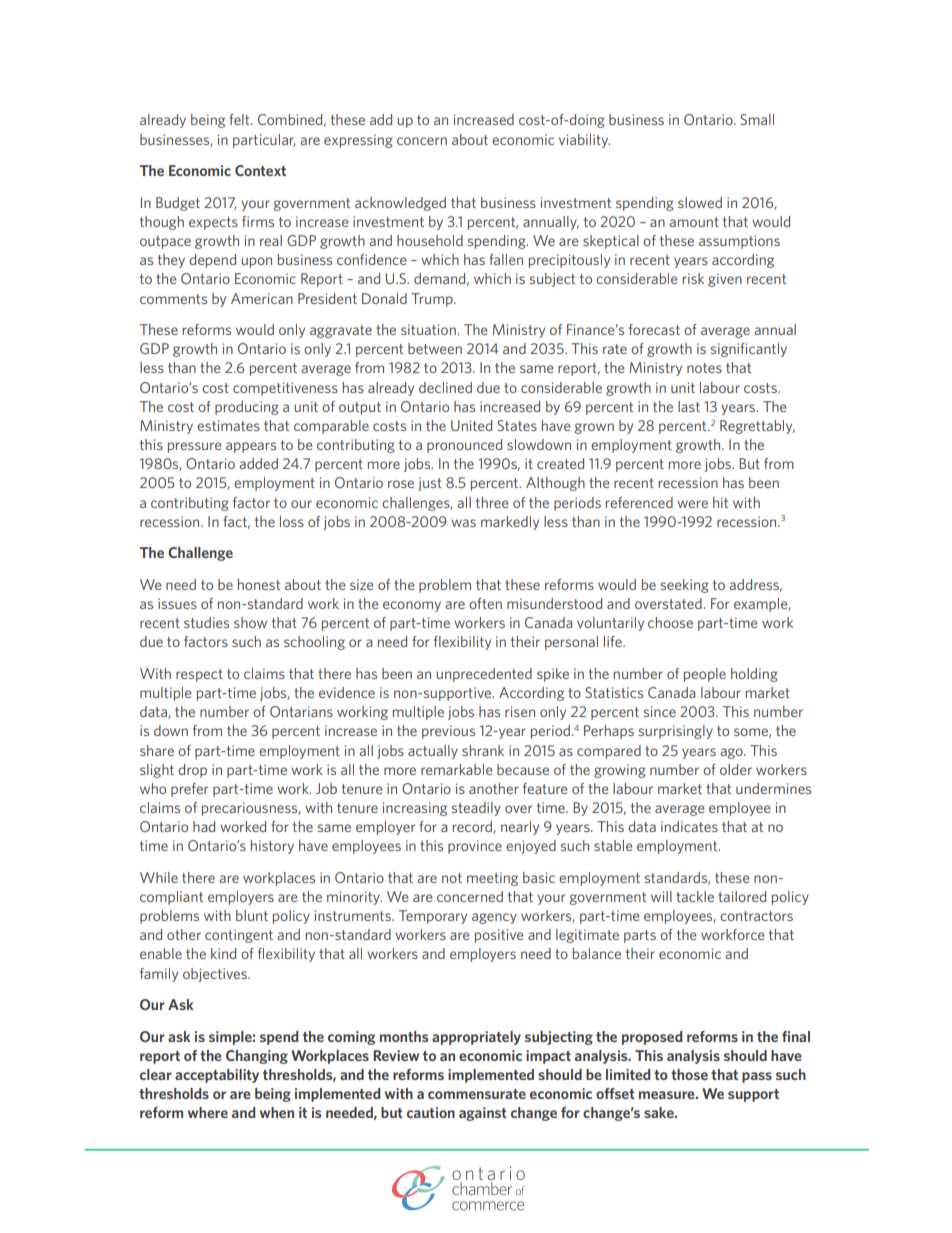 The image size is (952, 1233). Describe the element at coordinates (240, 119) in the screenshot. I see `felt` at that location.
